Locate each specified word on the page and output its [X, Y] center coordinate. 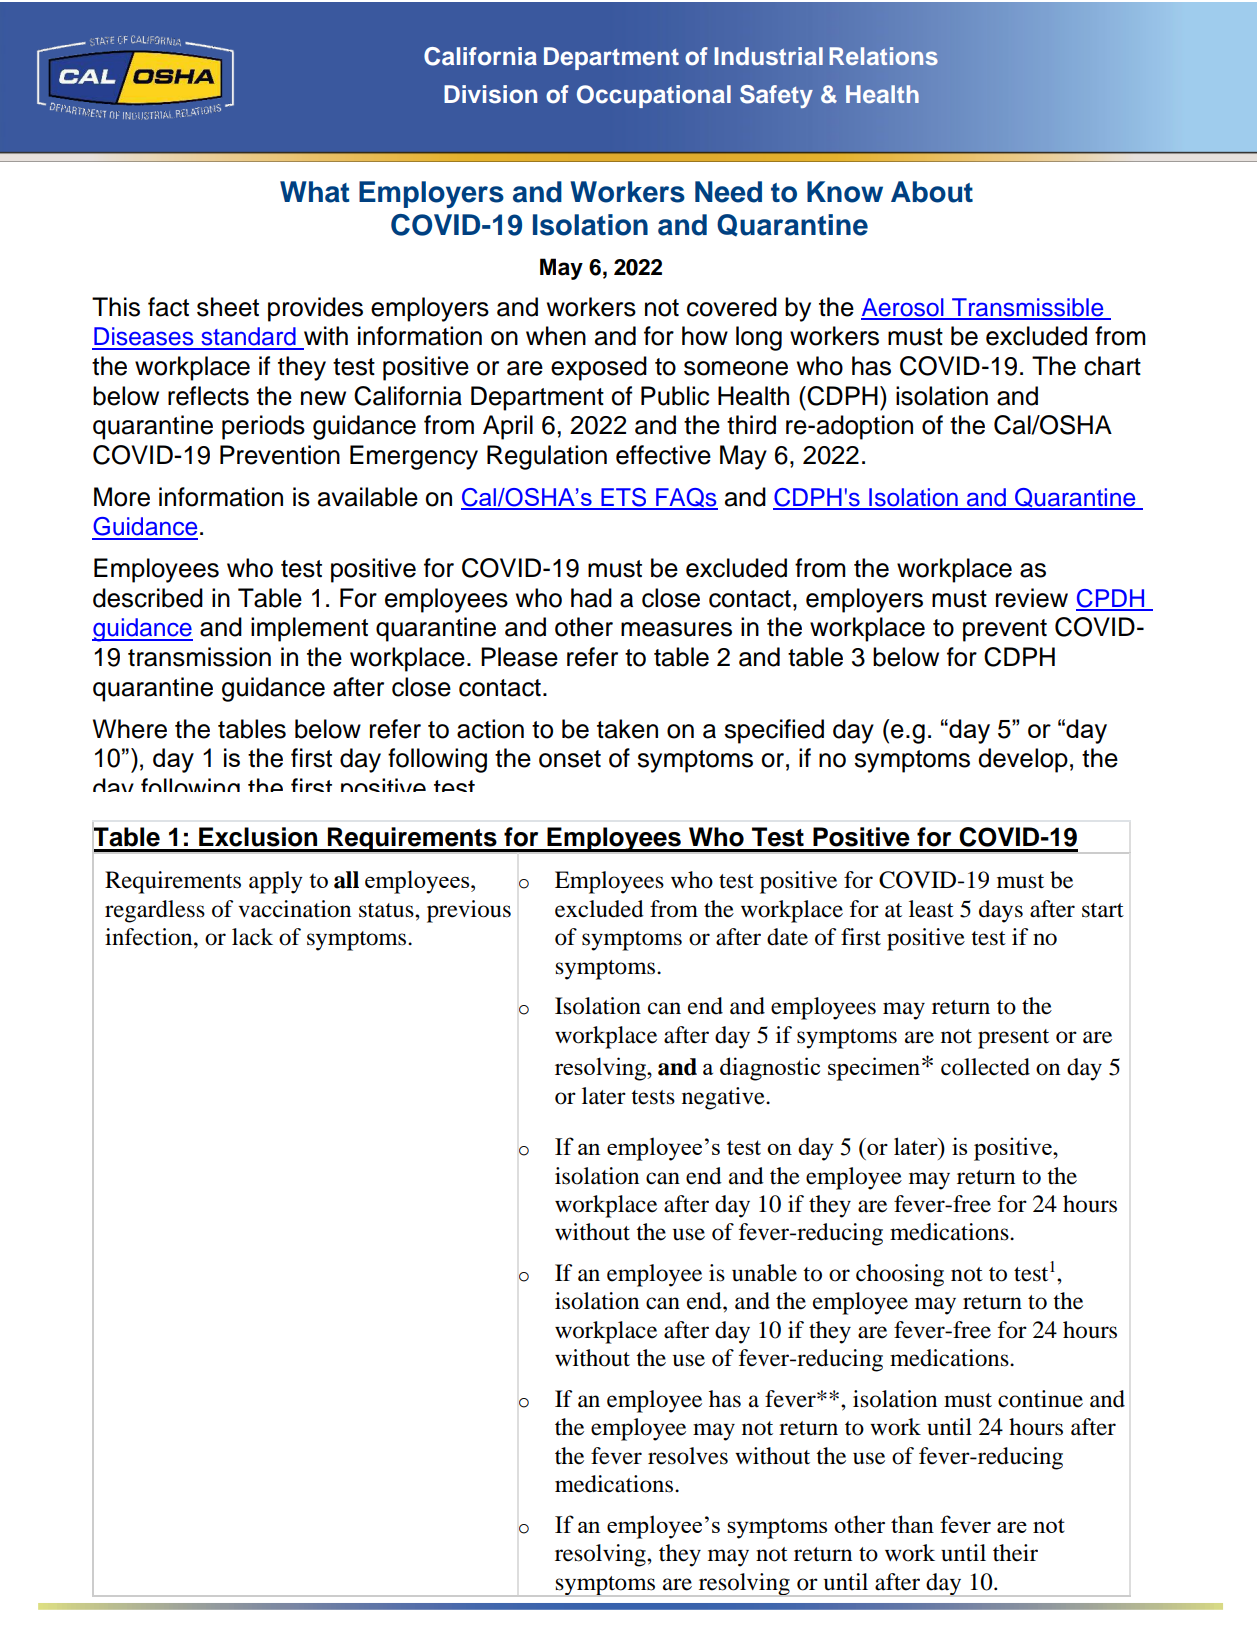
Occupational [654, 96]
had [591, 598]
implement [309, 629]
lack [252, 937]
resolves [688, 1456]
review [1032, 598]
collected [985, 1067]
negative [724, 1098]
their [1015, 1553]
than [912, 1524]
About [932, 192]
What [315, 192]
